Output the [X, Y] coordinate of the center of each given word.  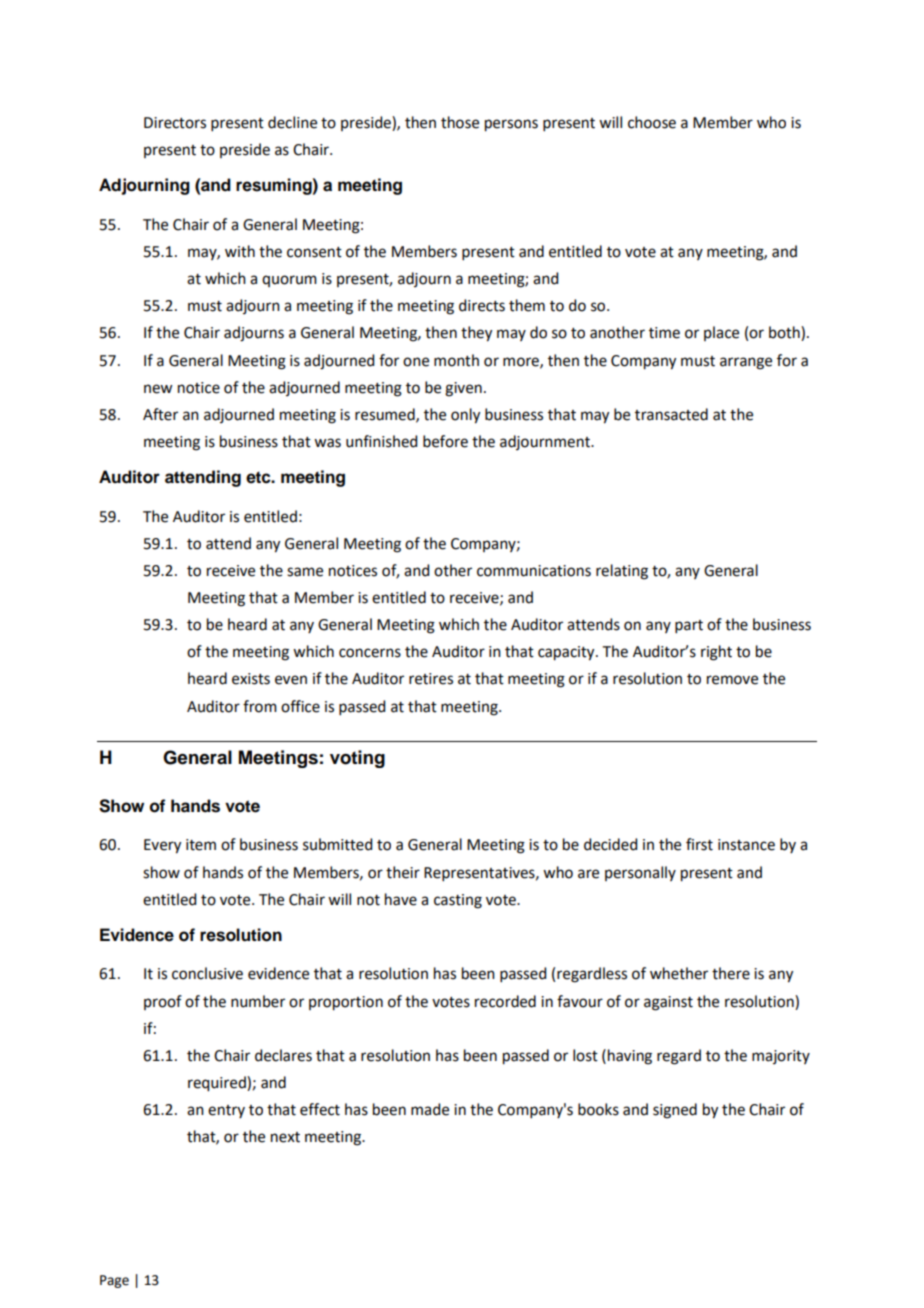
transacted [671, 414]
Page [114, 1281]
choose [652, 122]
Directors [175, 123]
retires [431, 679]
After [160, 414]
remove [732, 680]
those [460, 122]
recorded [505, 1001]
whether [679, 973]
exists [251, 679]
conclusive [207, 973]
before [445, 441]
